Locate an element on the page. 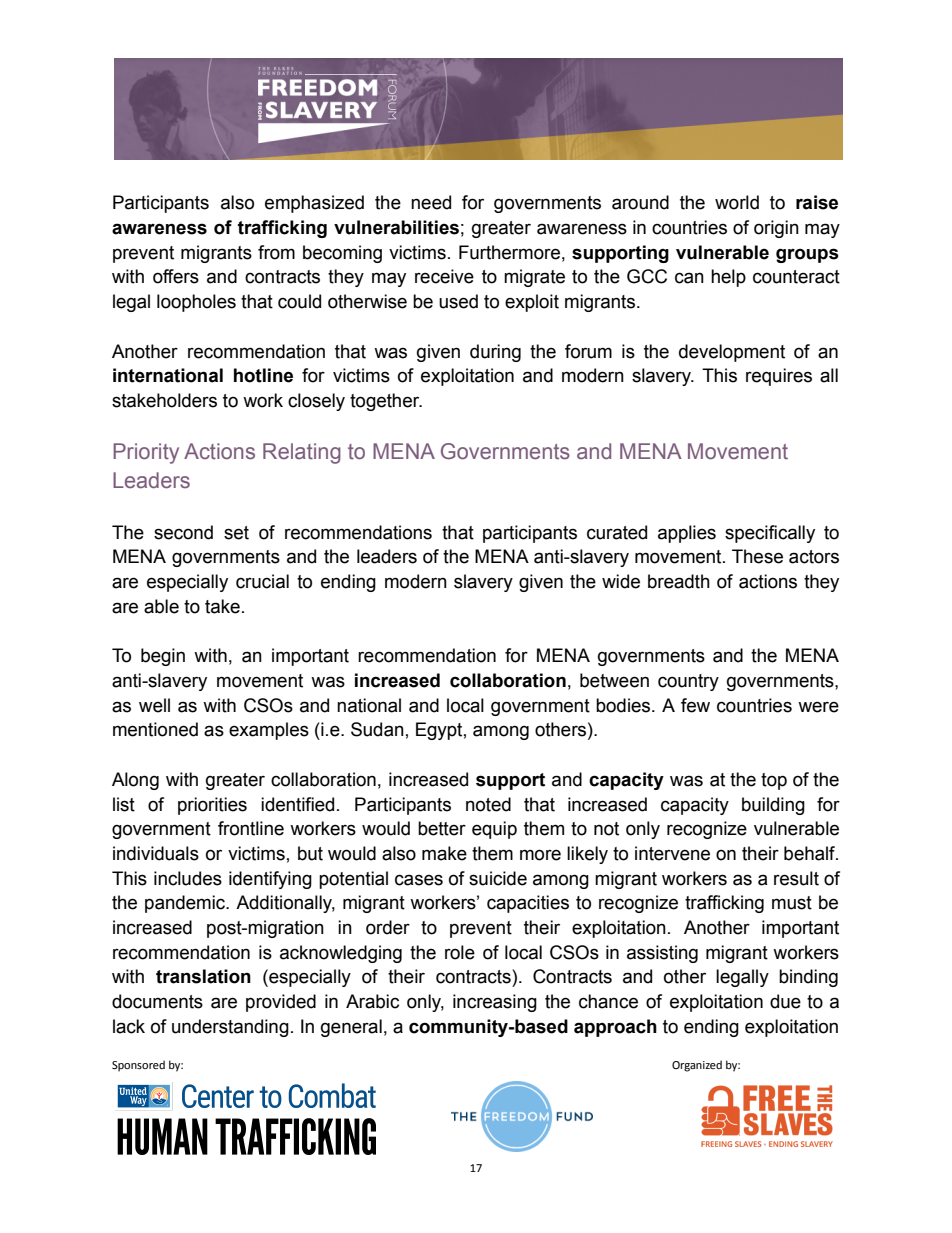 This image has height=1233, width=952. from is located at coordinates (276, 252).
